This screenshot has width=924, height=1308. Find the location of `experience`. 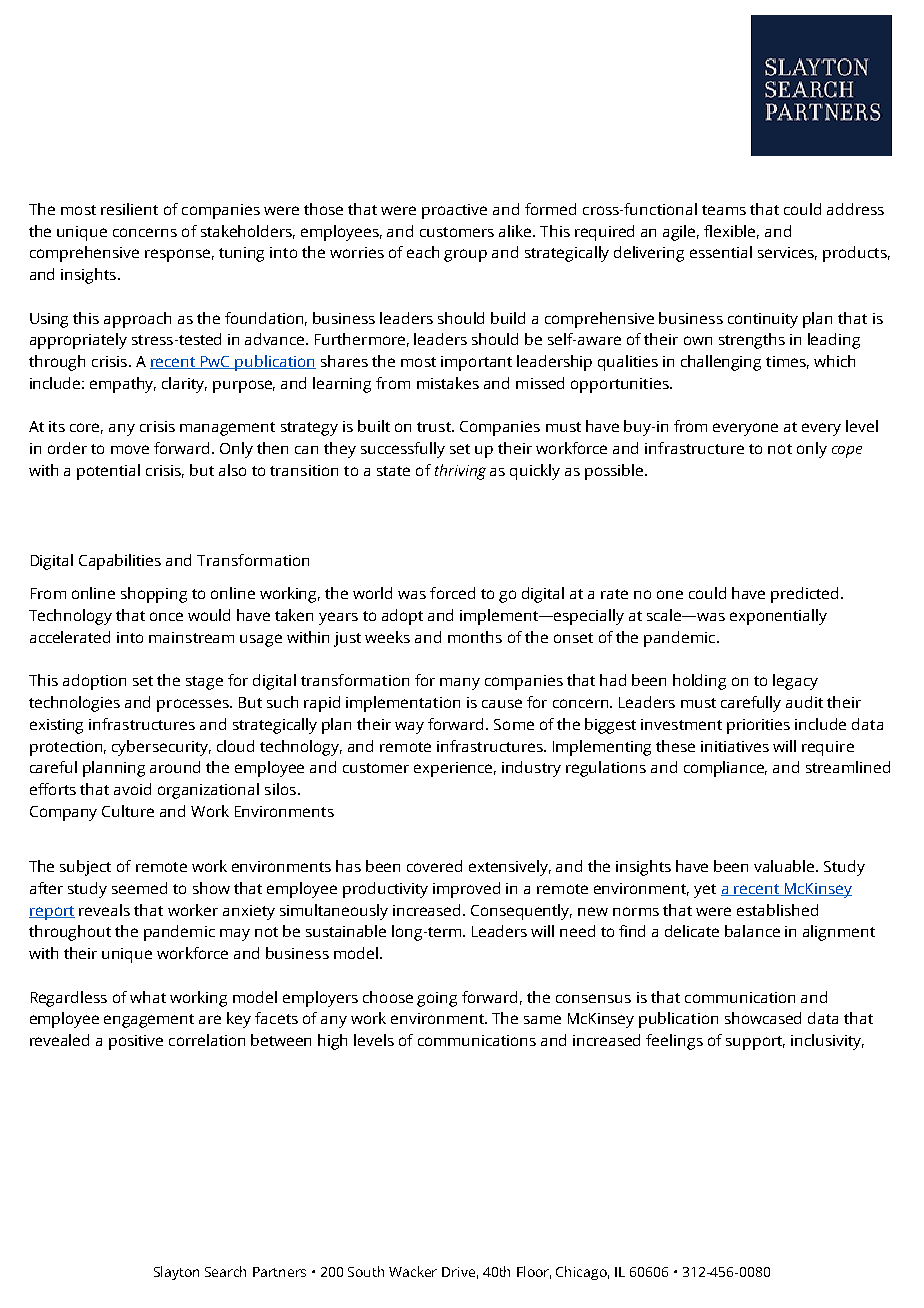

experience is located at coordinates (455, 769).
